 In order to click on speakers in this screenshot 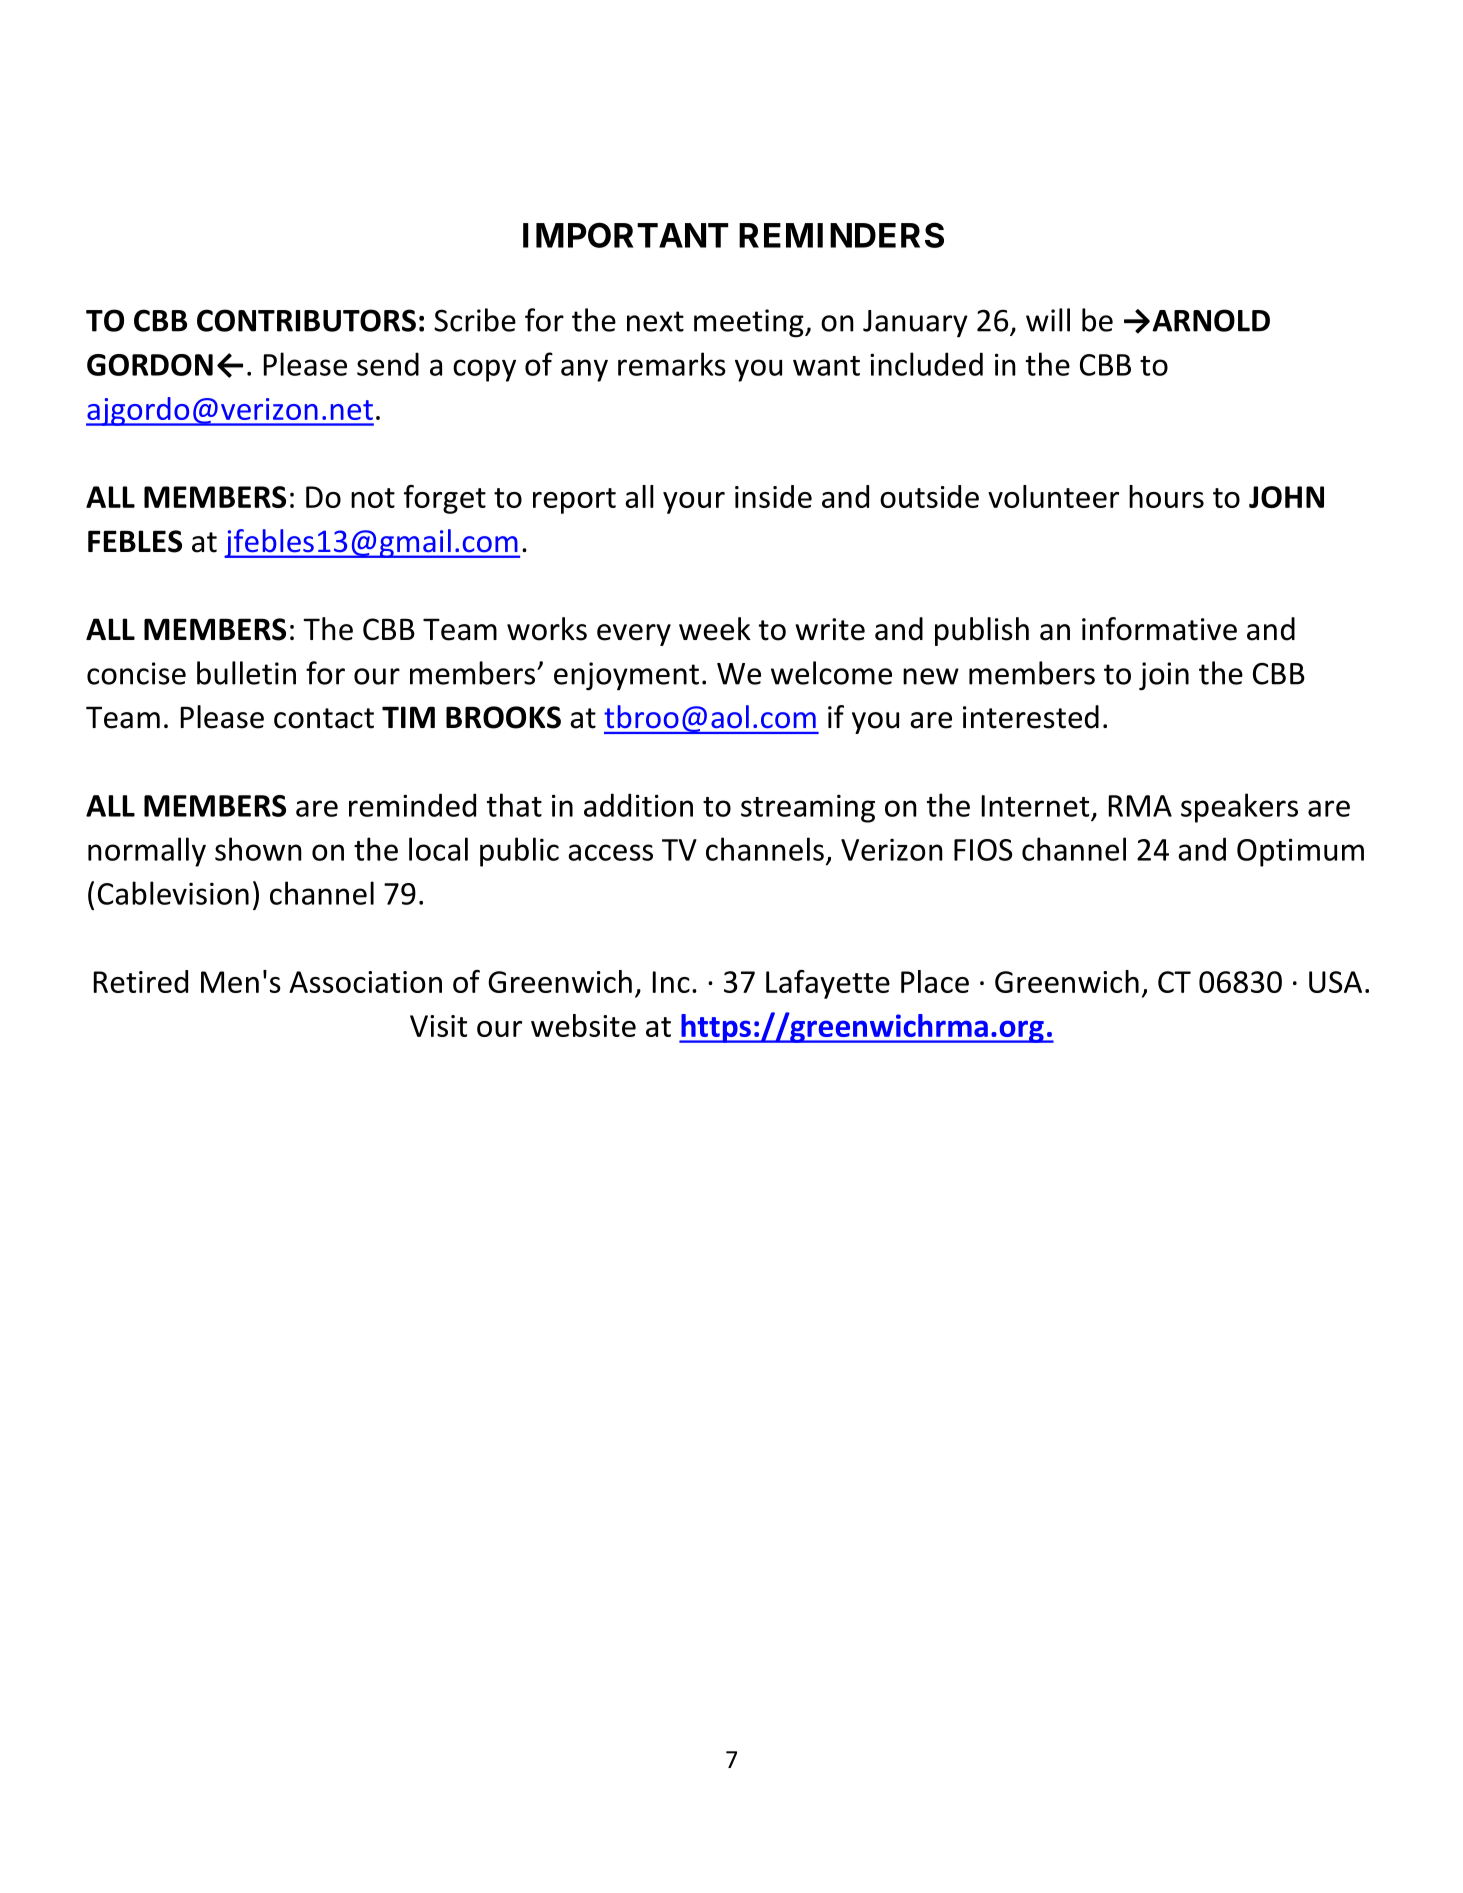, I will do `click(1239, 808)`.
